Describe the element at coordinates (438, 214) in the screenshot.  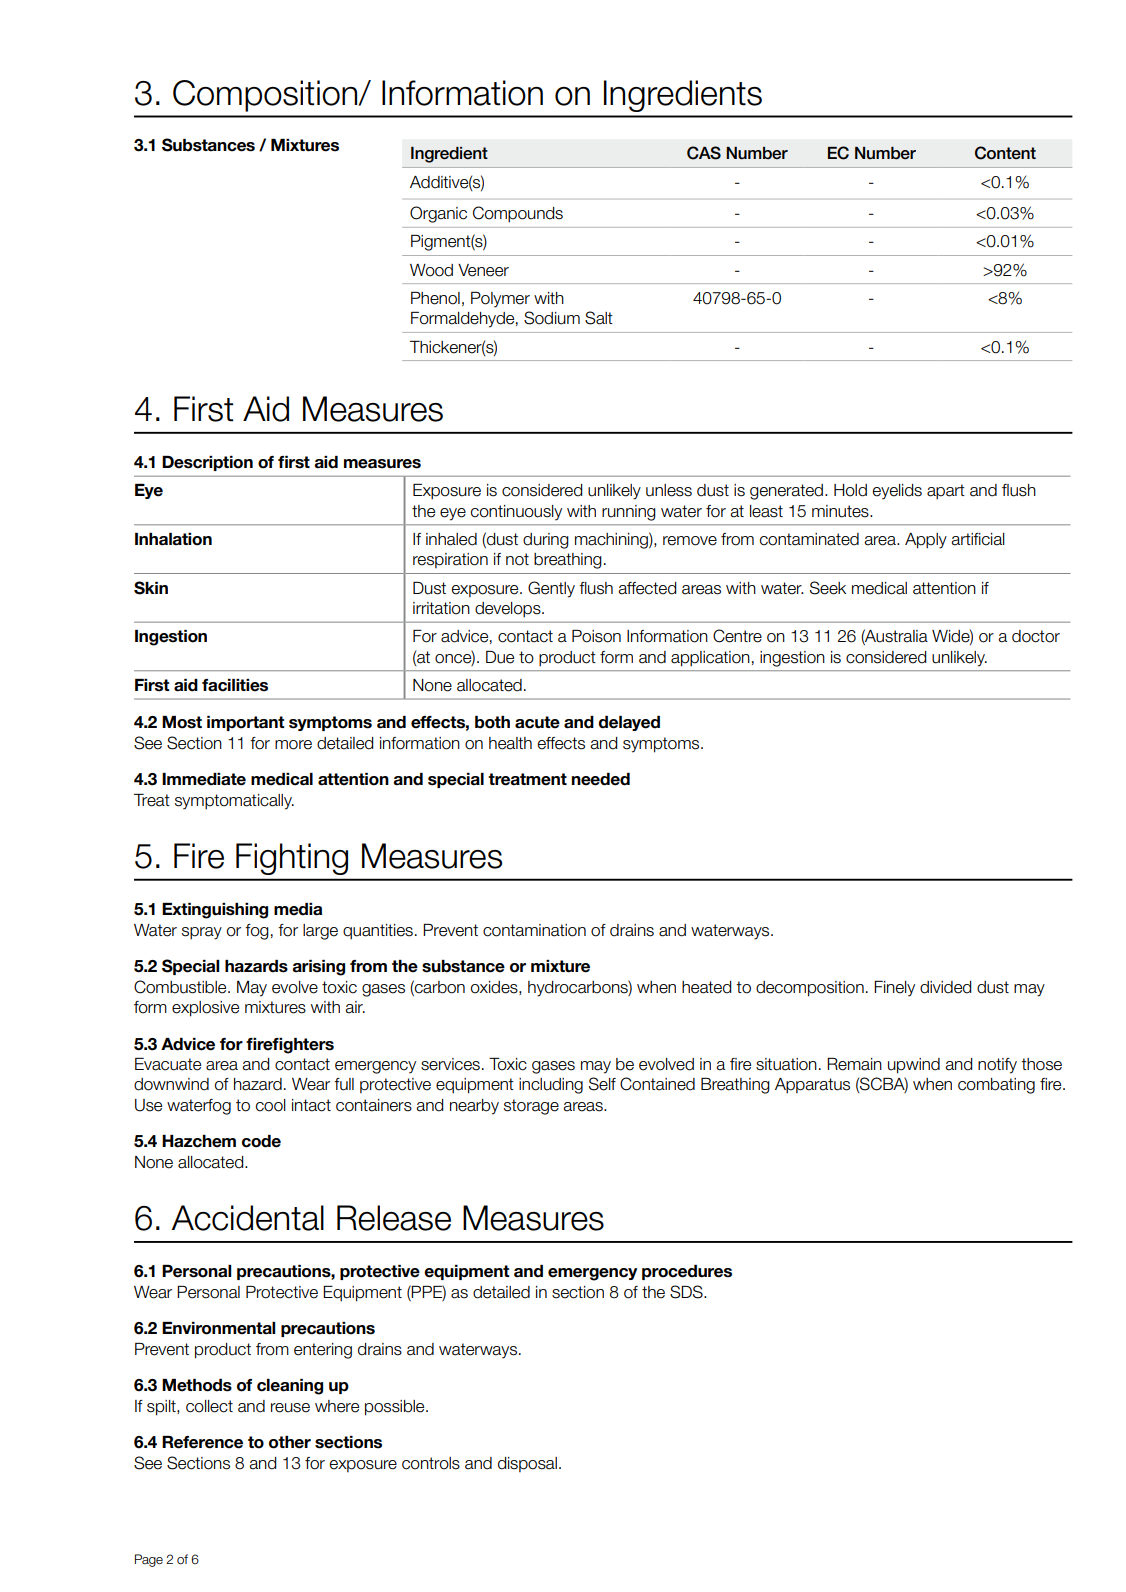
I see `Organic` at that location.
